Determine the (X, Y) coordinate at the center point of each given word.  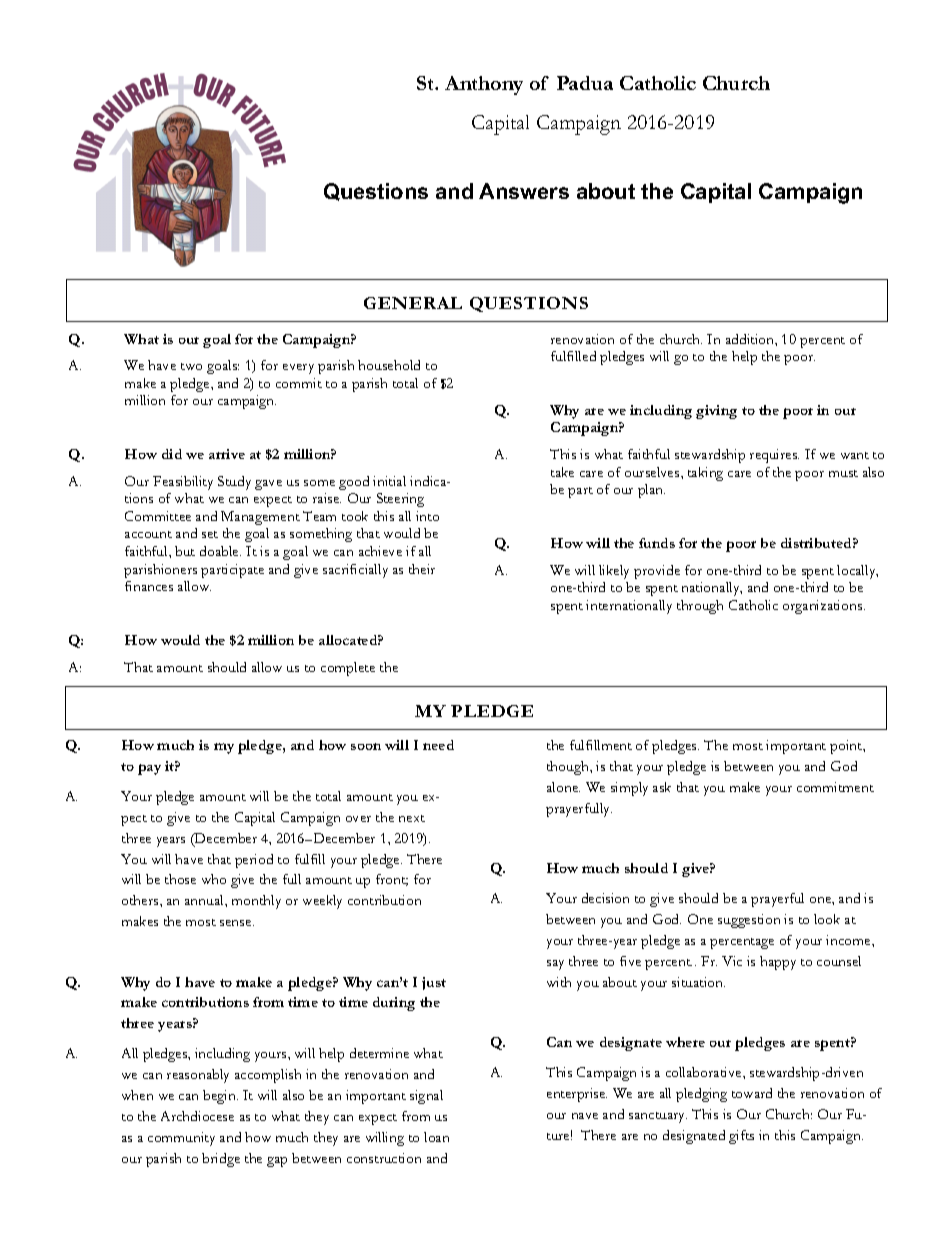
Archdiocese (197, 1116)
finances (149, 586)
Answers (524, 191)
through (700, 607)
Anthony (484, 85)
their (422, 569)
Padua (585, 83)
